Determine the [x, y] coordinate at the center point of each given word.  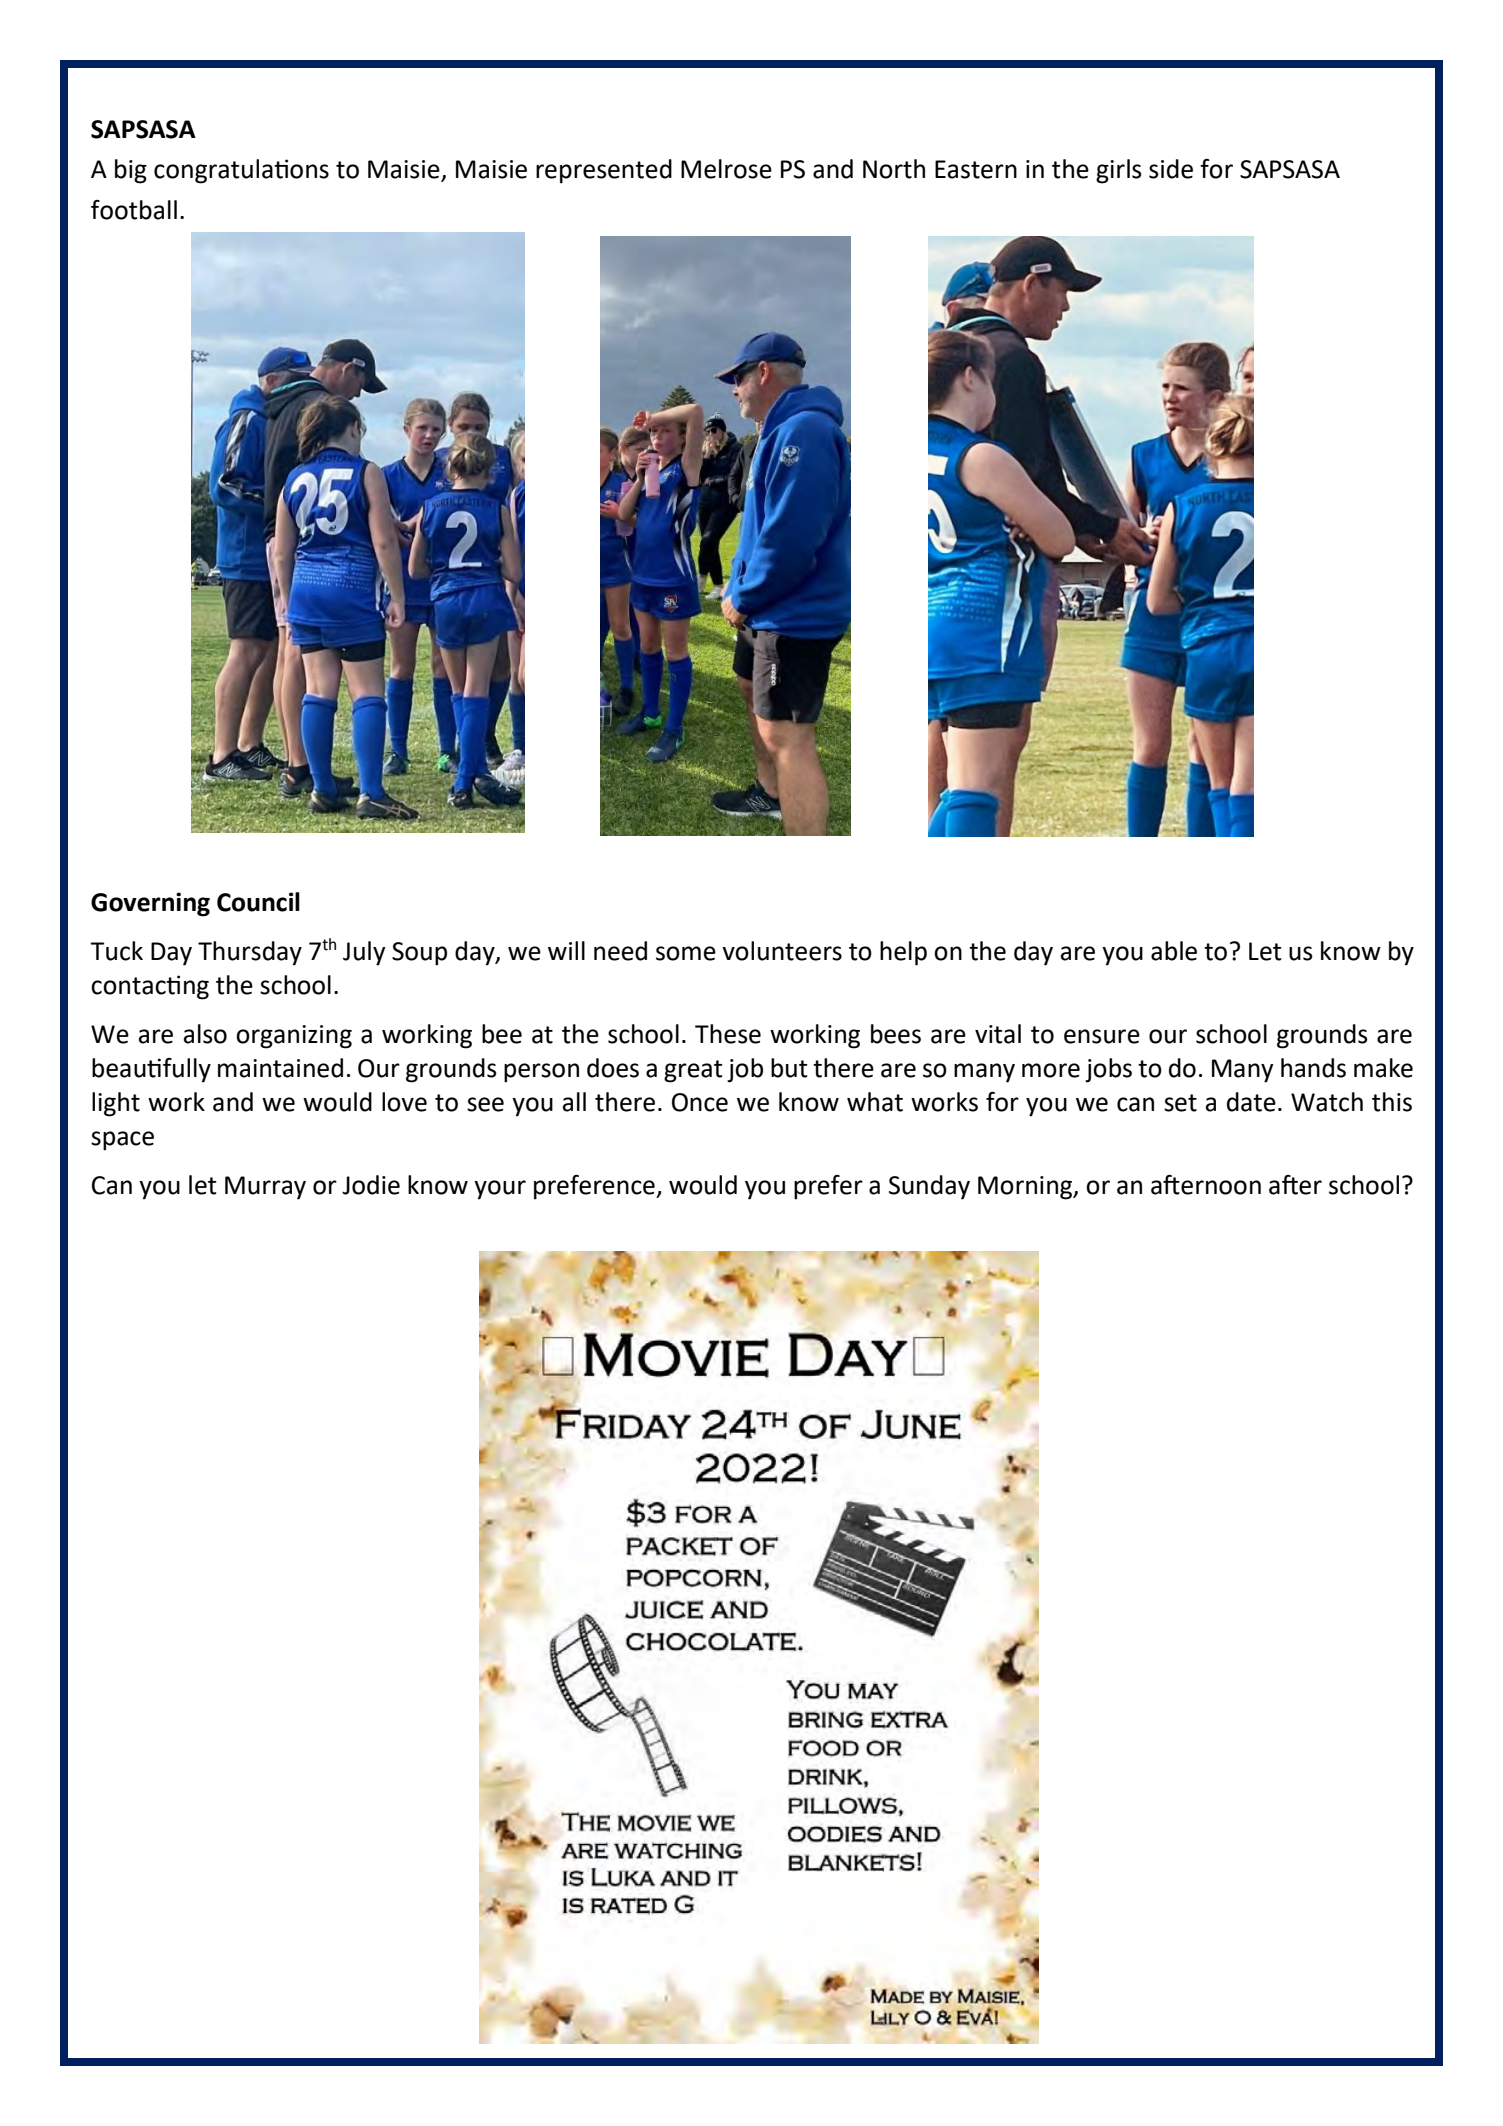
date [1251, 1102]
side [1171, 169]
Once [700, 1102]
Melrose [726, 169]
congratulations [241, 171]
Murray [265, 1188]
